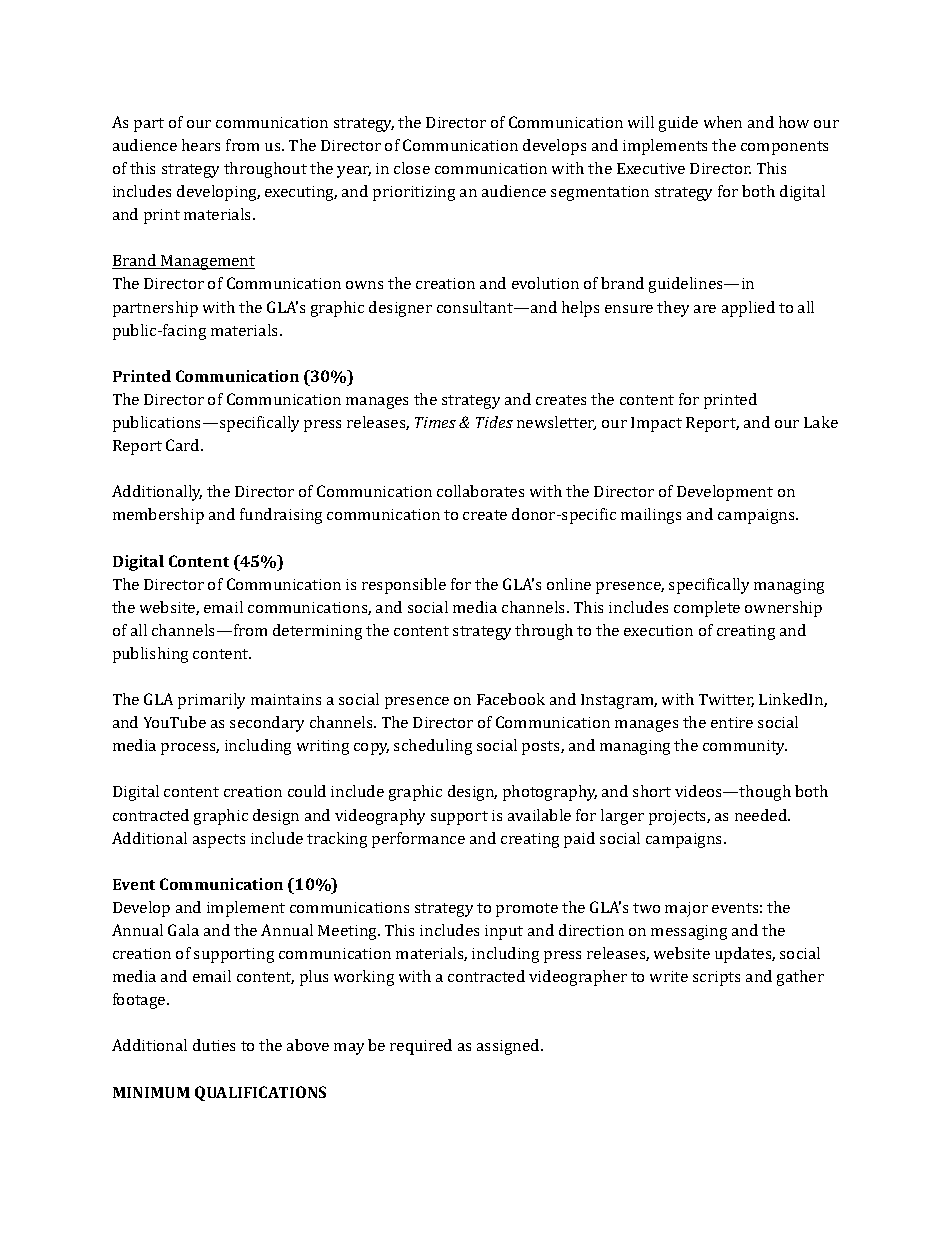 Image resolution: width=952 pixels, height=1233 pixels. Describe the element at coordinates (716, 978) in the screenshot. I see `scripts` at that location.
